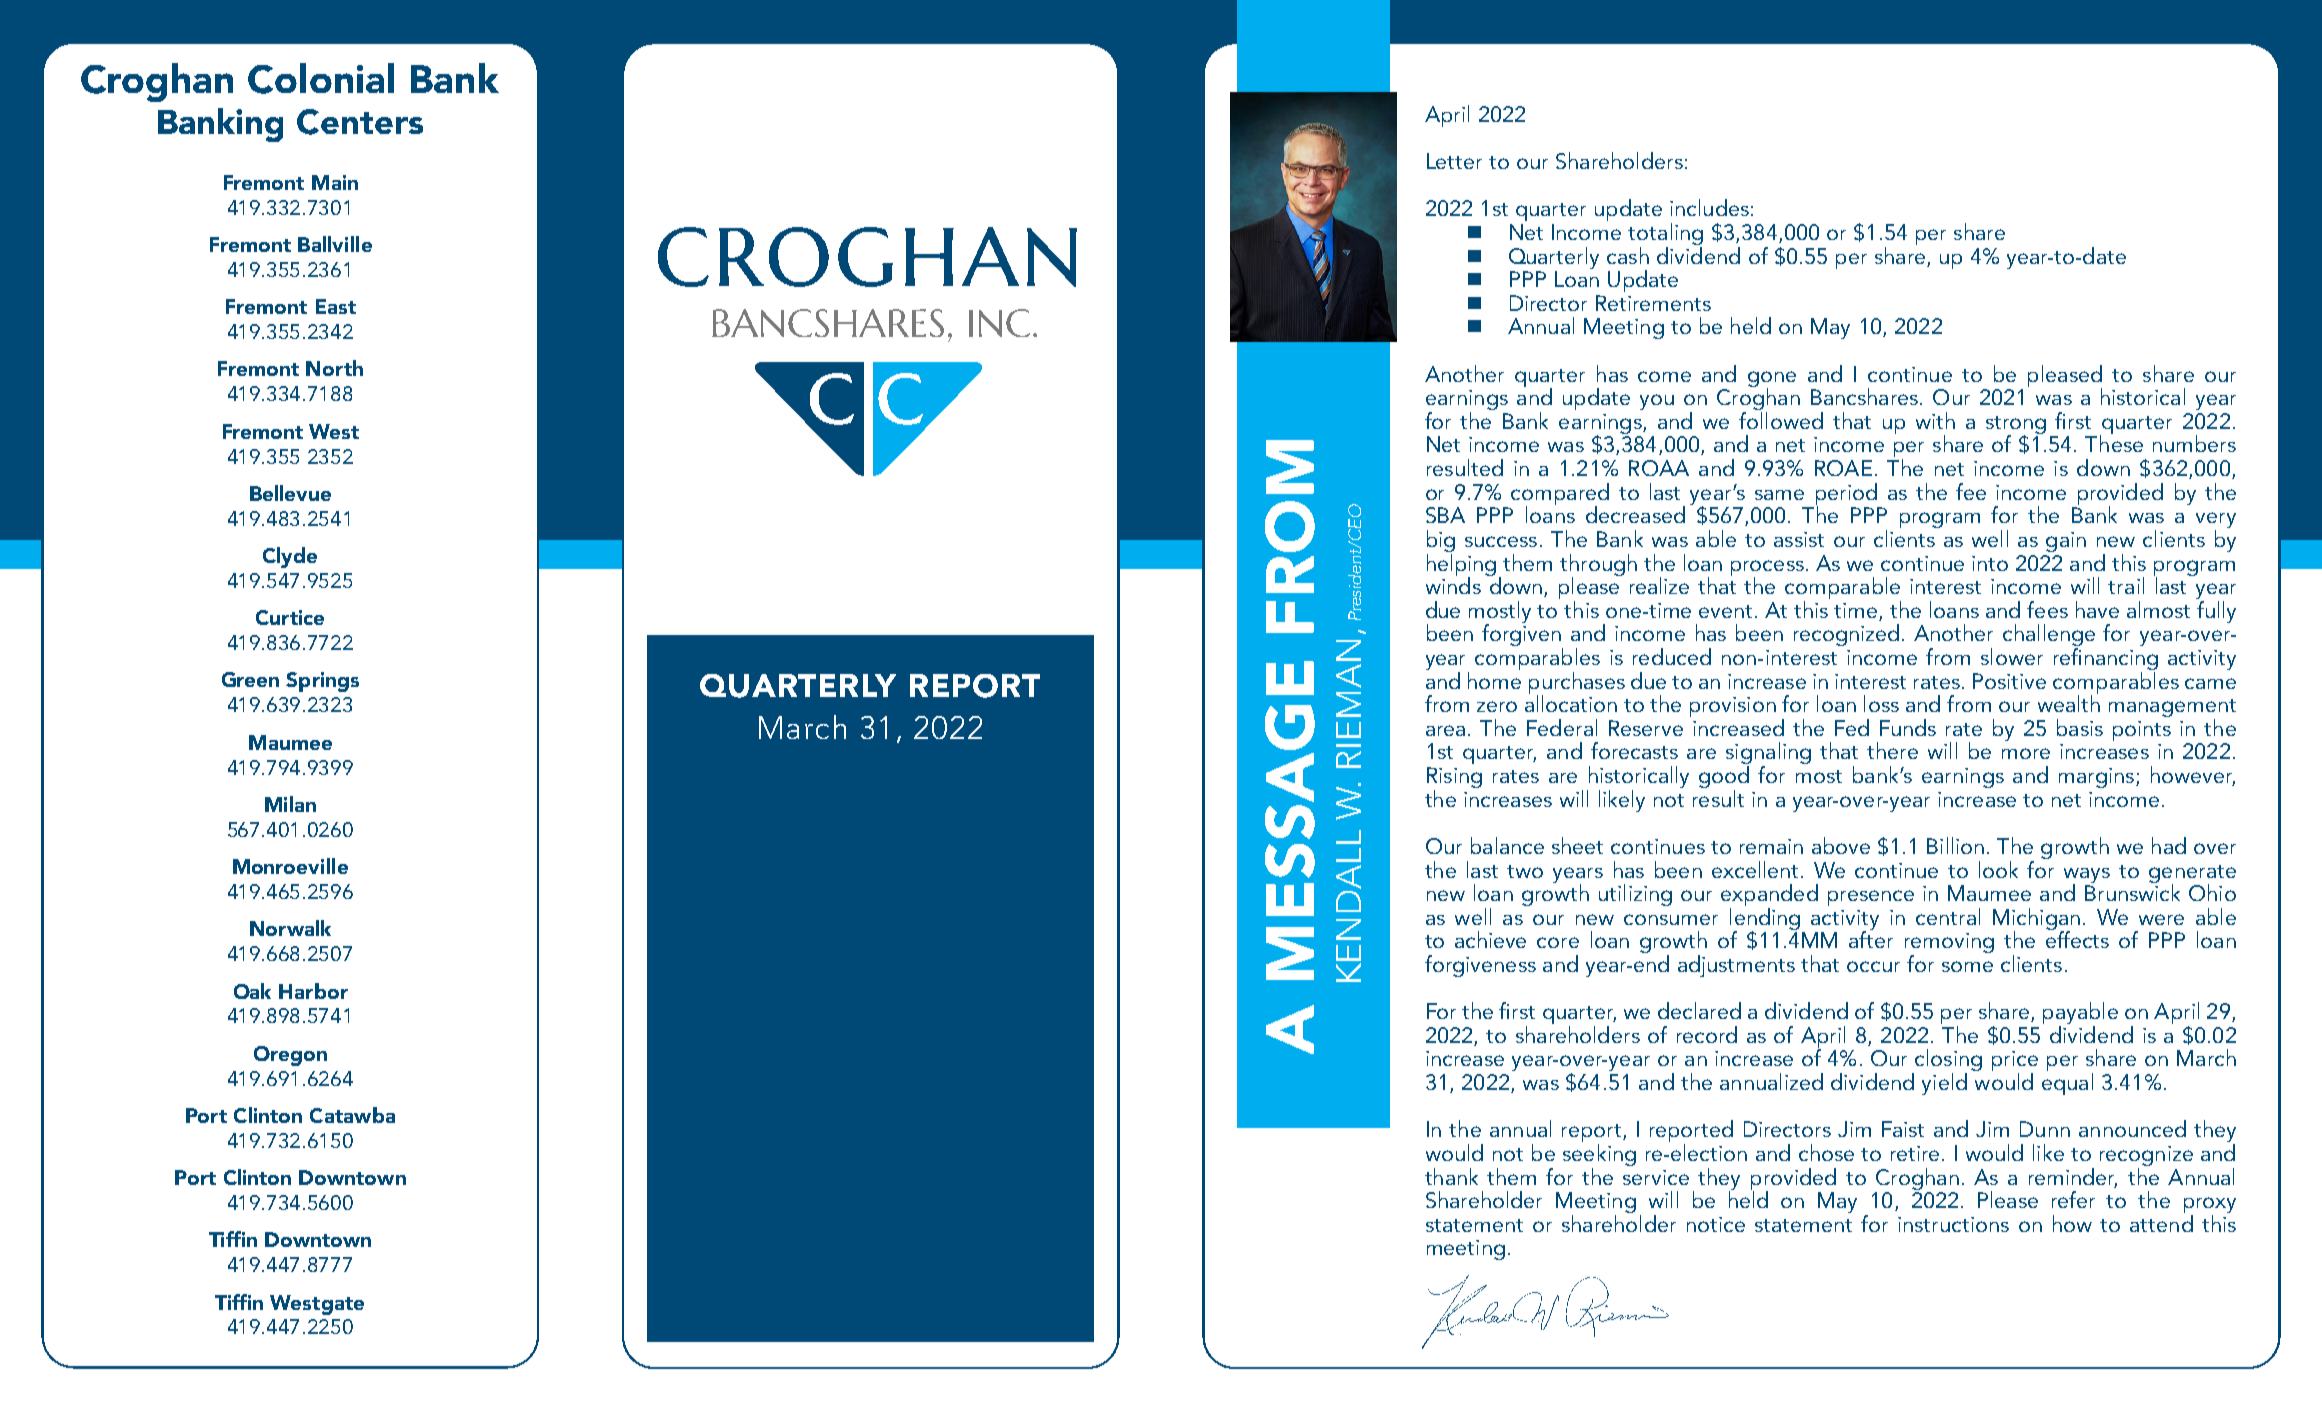 The height and width of the screenshot is (1410, 2322). What do you see at coordinates (1955, 845) in the screenshot?
I see `Billion` at bounding box center [1955, 845].
